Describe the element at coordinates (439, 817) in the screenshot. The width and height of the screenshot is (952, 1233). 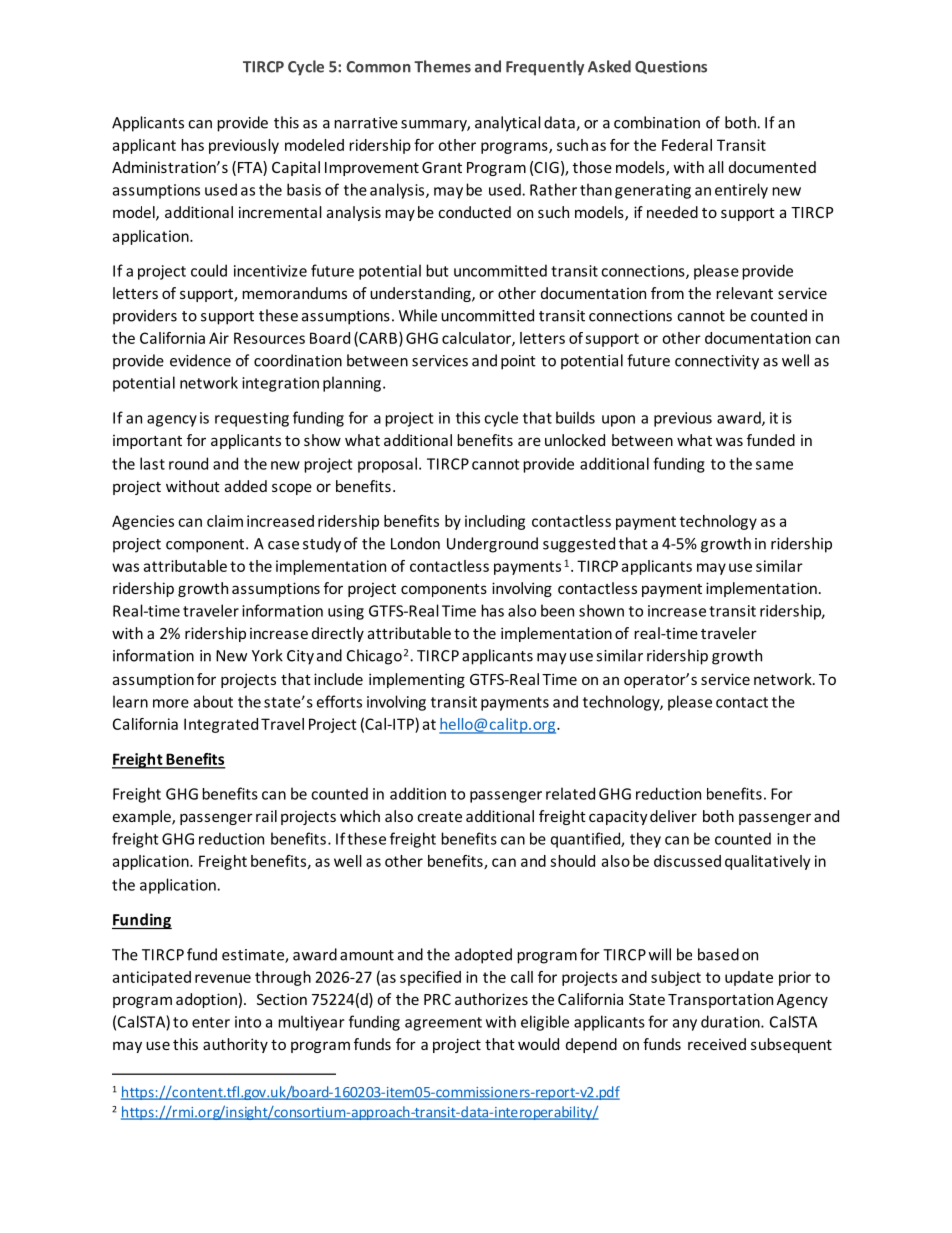
I see `create` at that location.
